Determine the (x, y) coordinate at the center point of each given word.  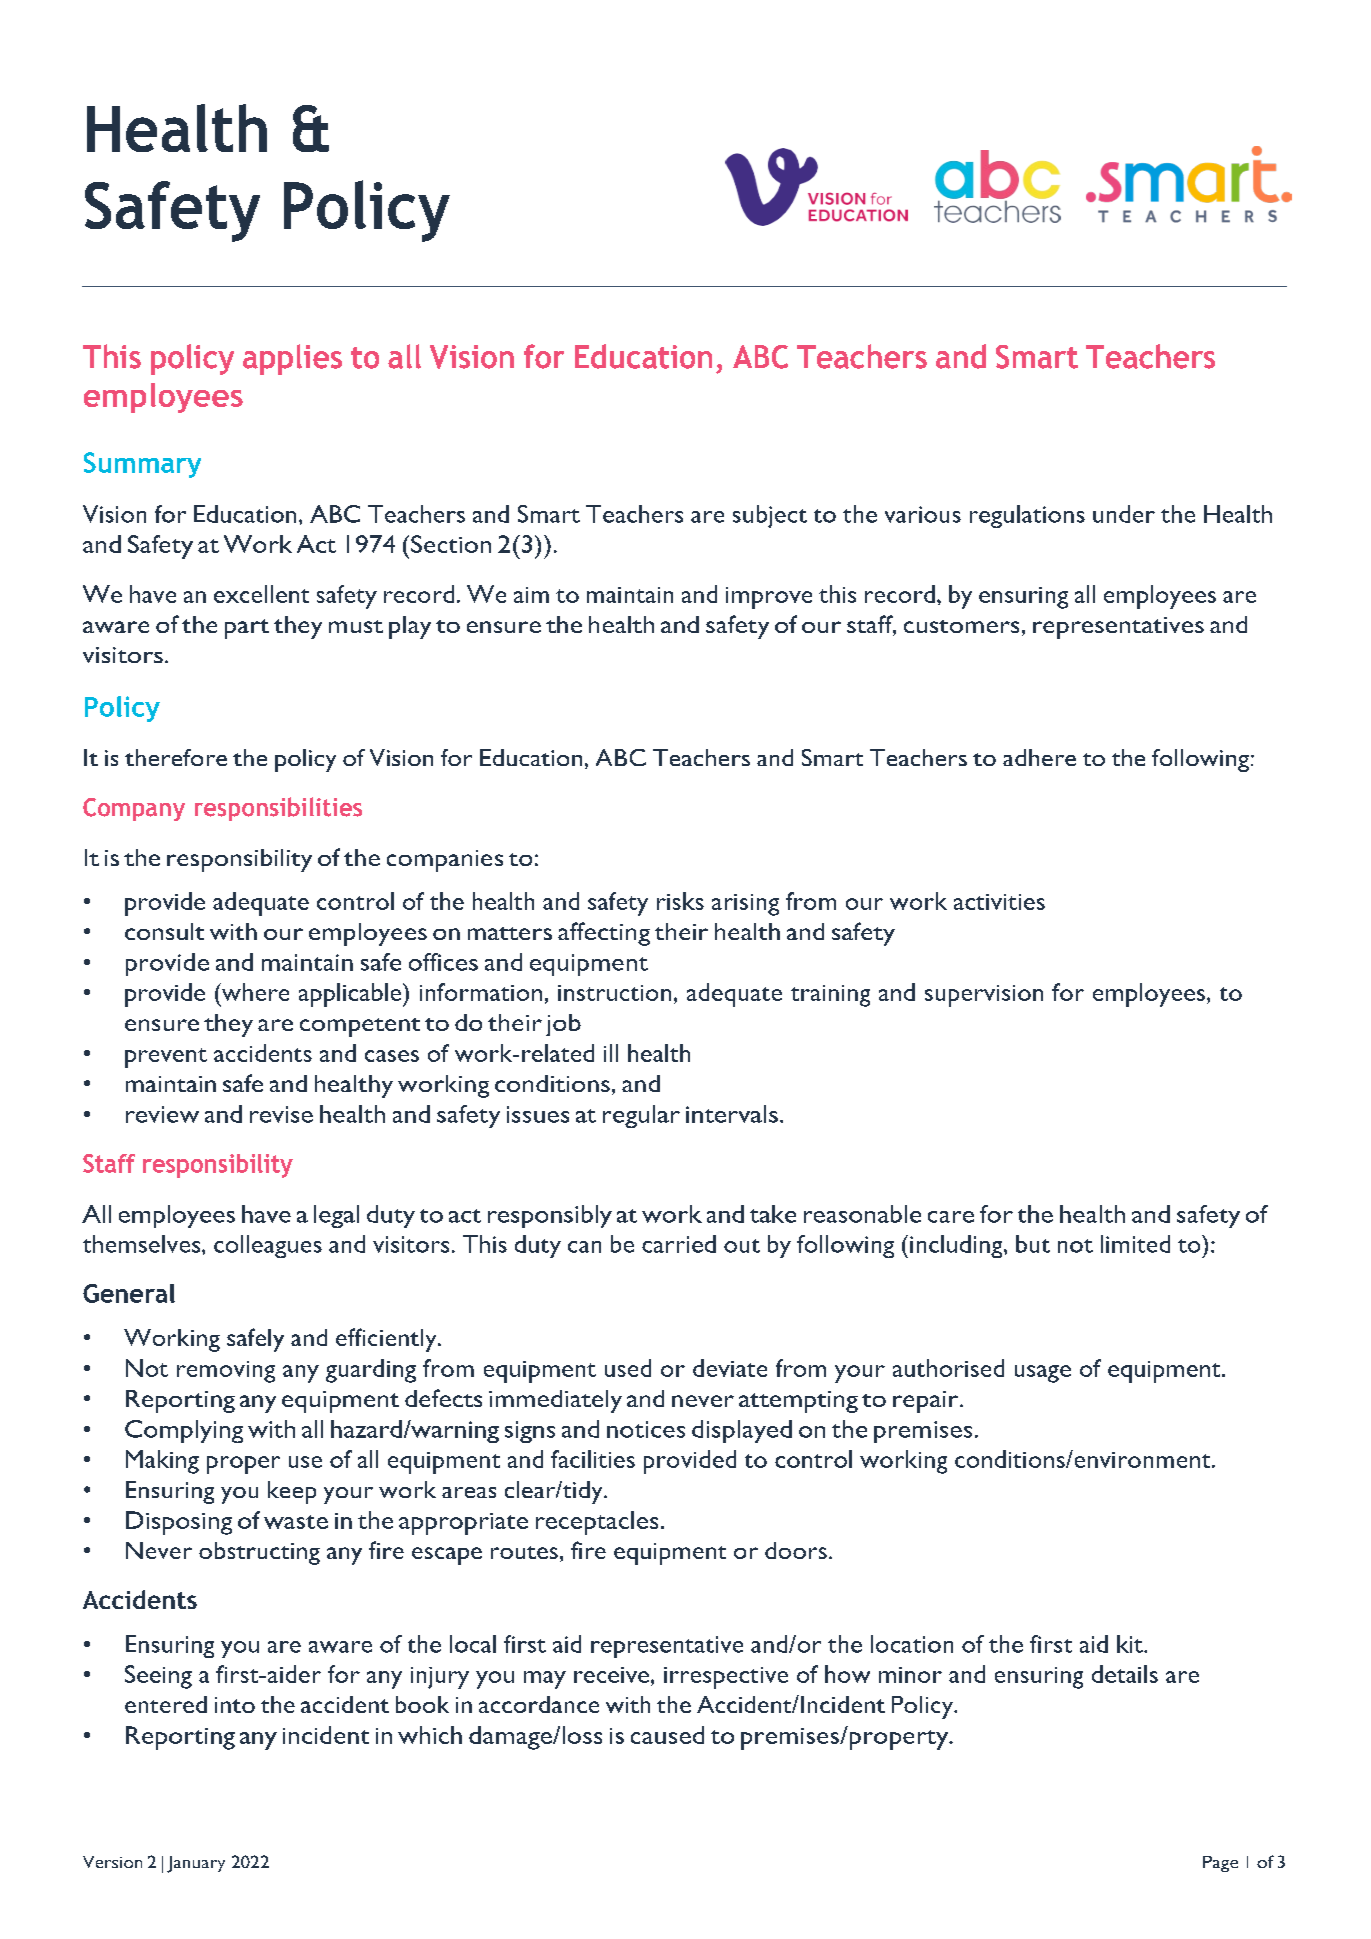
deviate (730, 1368)
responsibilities (278, 809)
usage (1043, 1374)
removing (226, 1372)
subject (770, 516)
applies (292, 359)
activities (999, 902)
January (196, 1864)
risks (680, 901)
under (1124, 514)
